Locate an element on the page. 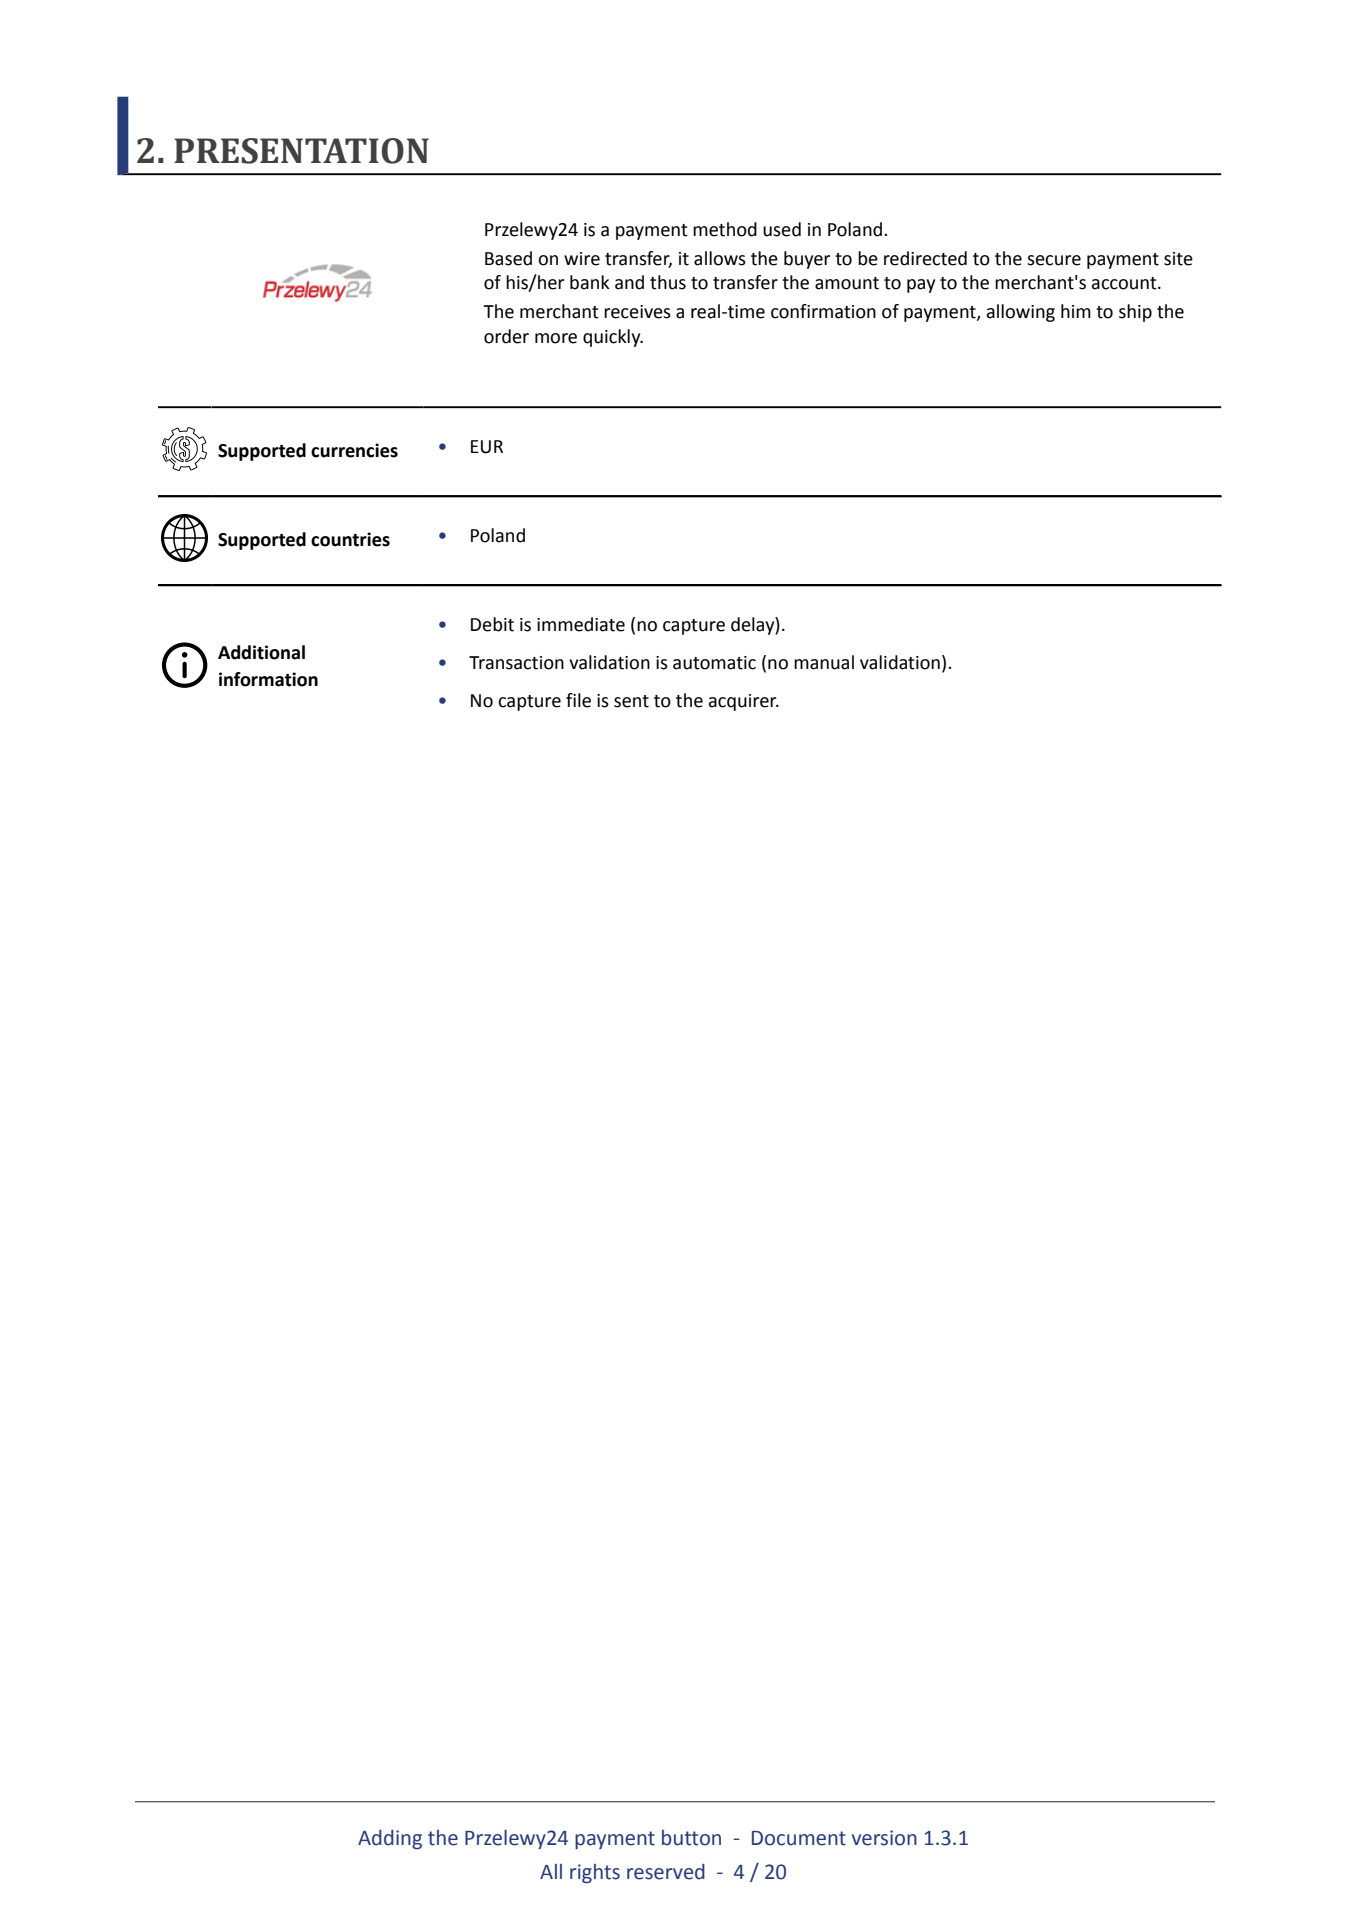  allows is located at coordinates (720, 258).
